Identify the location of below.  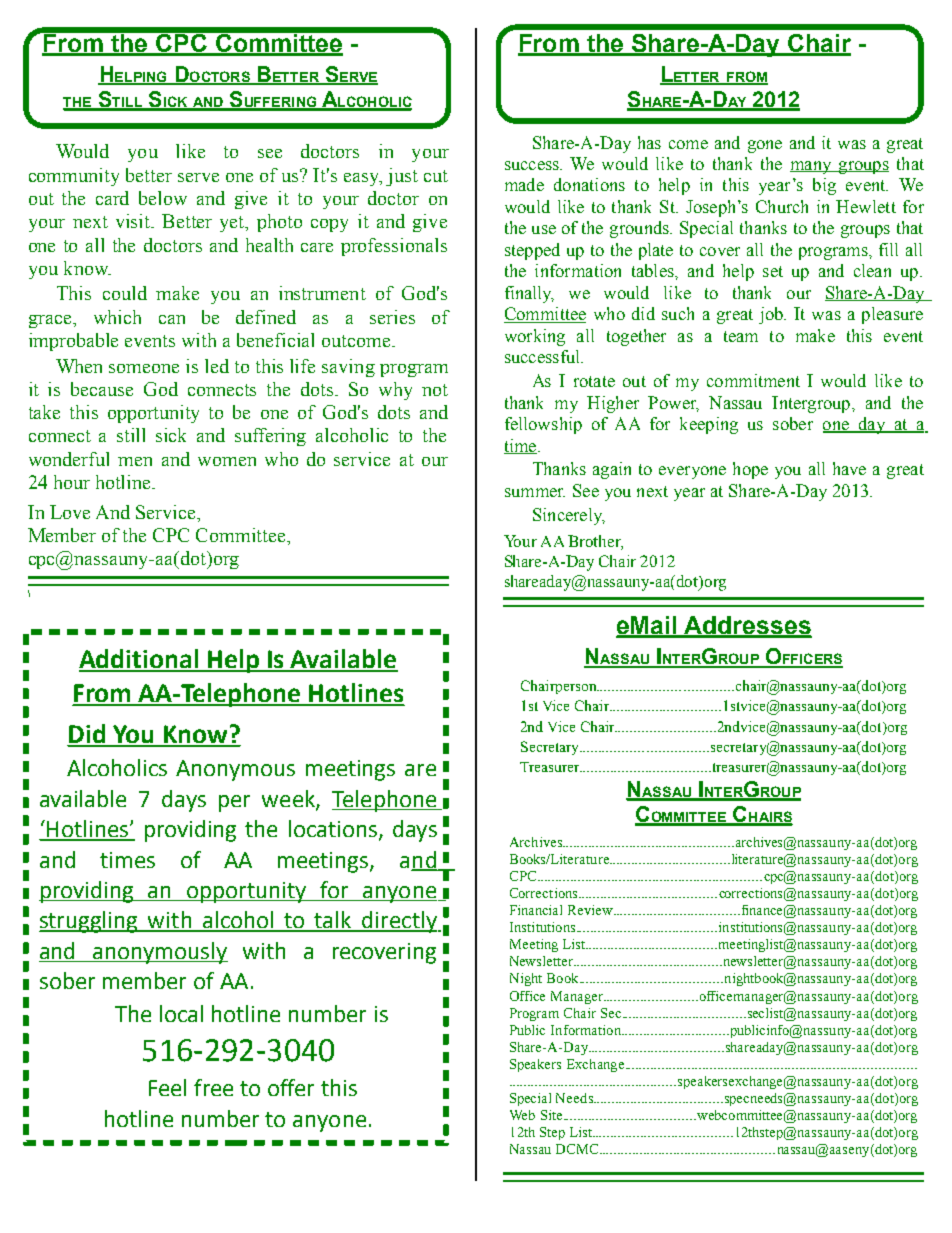
(163, 198).
